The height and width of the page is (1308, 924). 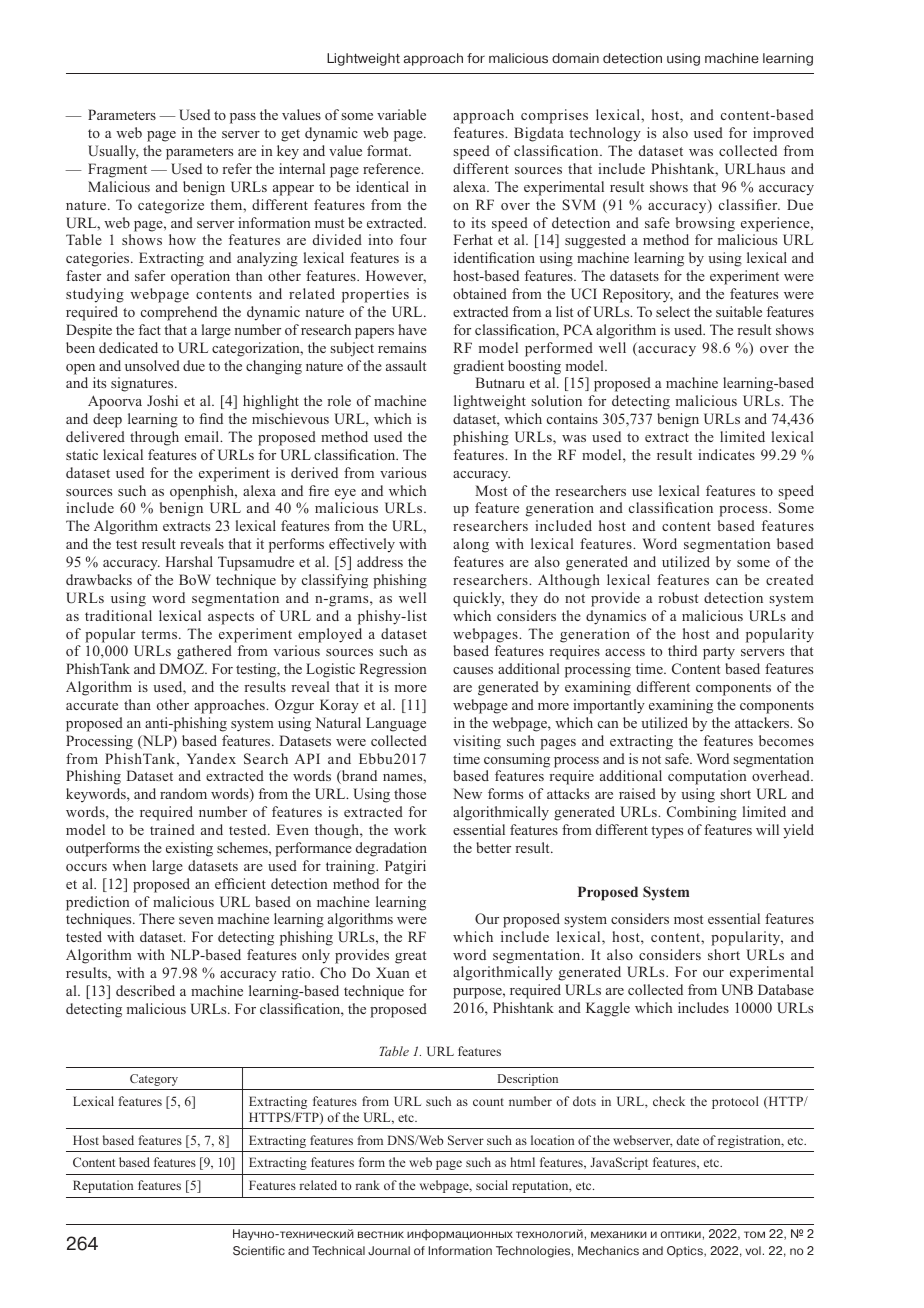 What do you see at coordinates (406, 365) in the page?
I see `assault` at bounding box center [406, 365].
